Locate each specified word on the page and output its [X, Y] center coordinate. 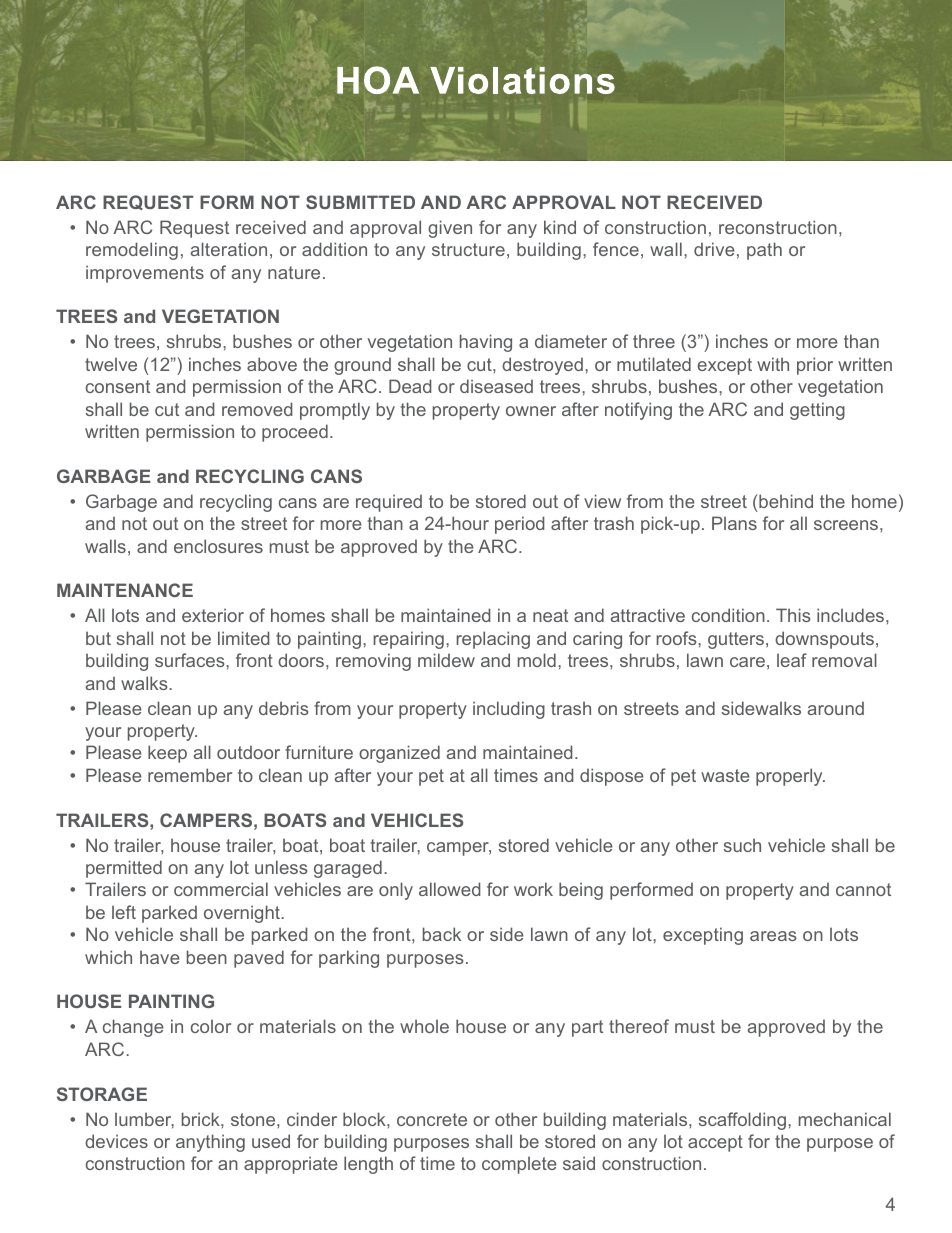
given [450, 229]
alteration [229, 249]
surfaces [191, 660]
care [747, 662]
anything [210, 1143]
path [764, 251]
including [509, 710]
